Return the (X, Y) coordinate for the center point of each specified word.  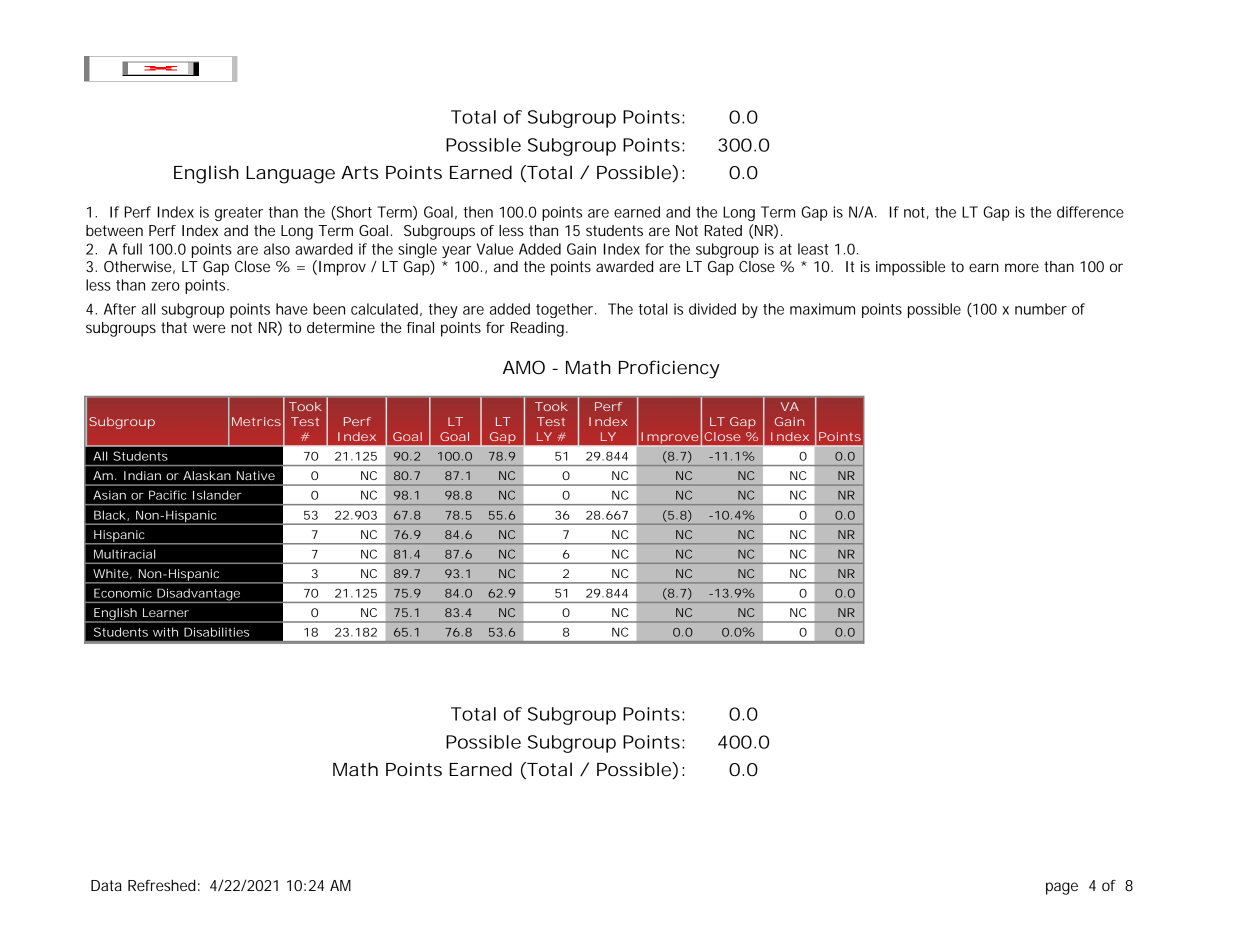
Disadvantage (198, 595)
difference (1090, 212)
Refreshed (162, 885)
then (478, 212)
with (165, 632)
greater (239, 214)
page (1062, 888)
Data (106, 885)
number (1041, 309)
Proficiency (669, 369)
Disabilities (216, 632)
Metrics (256, 421)
